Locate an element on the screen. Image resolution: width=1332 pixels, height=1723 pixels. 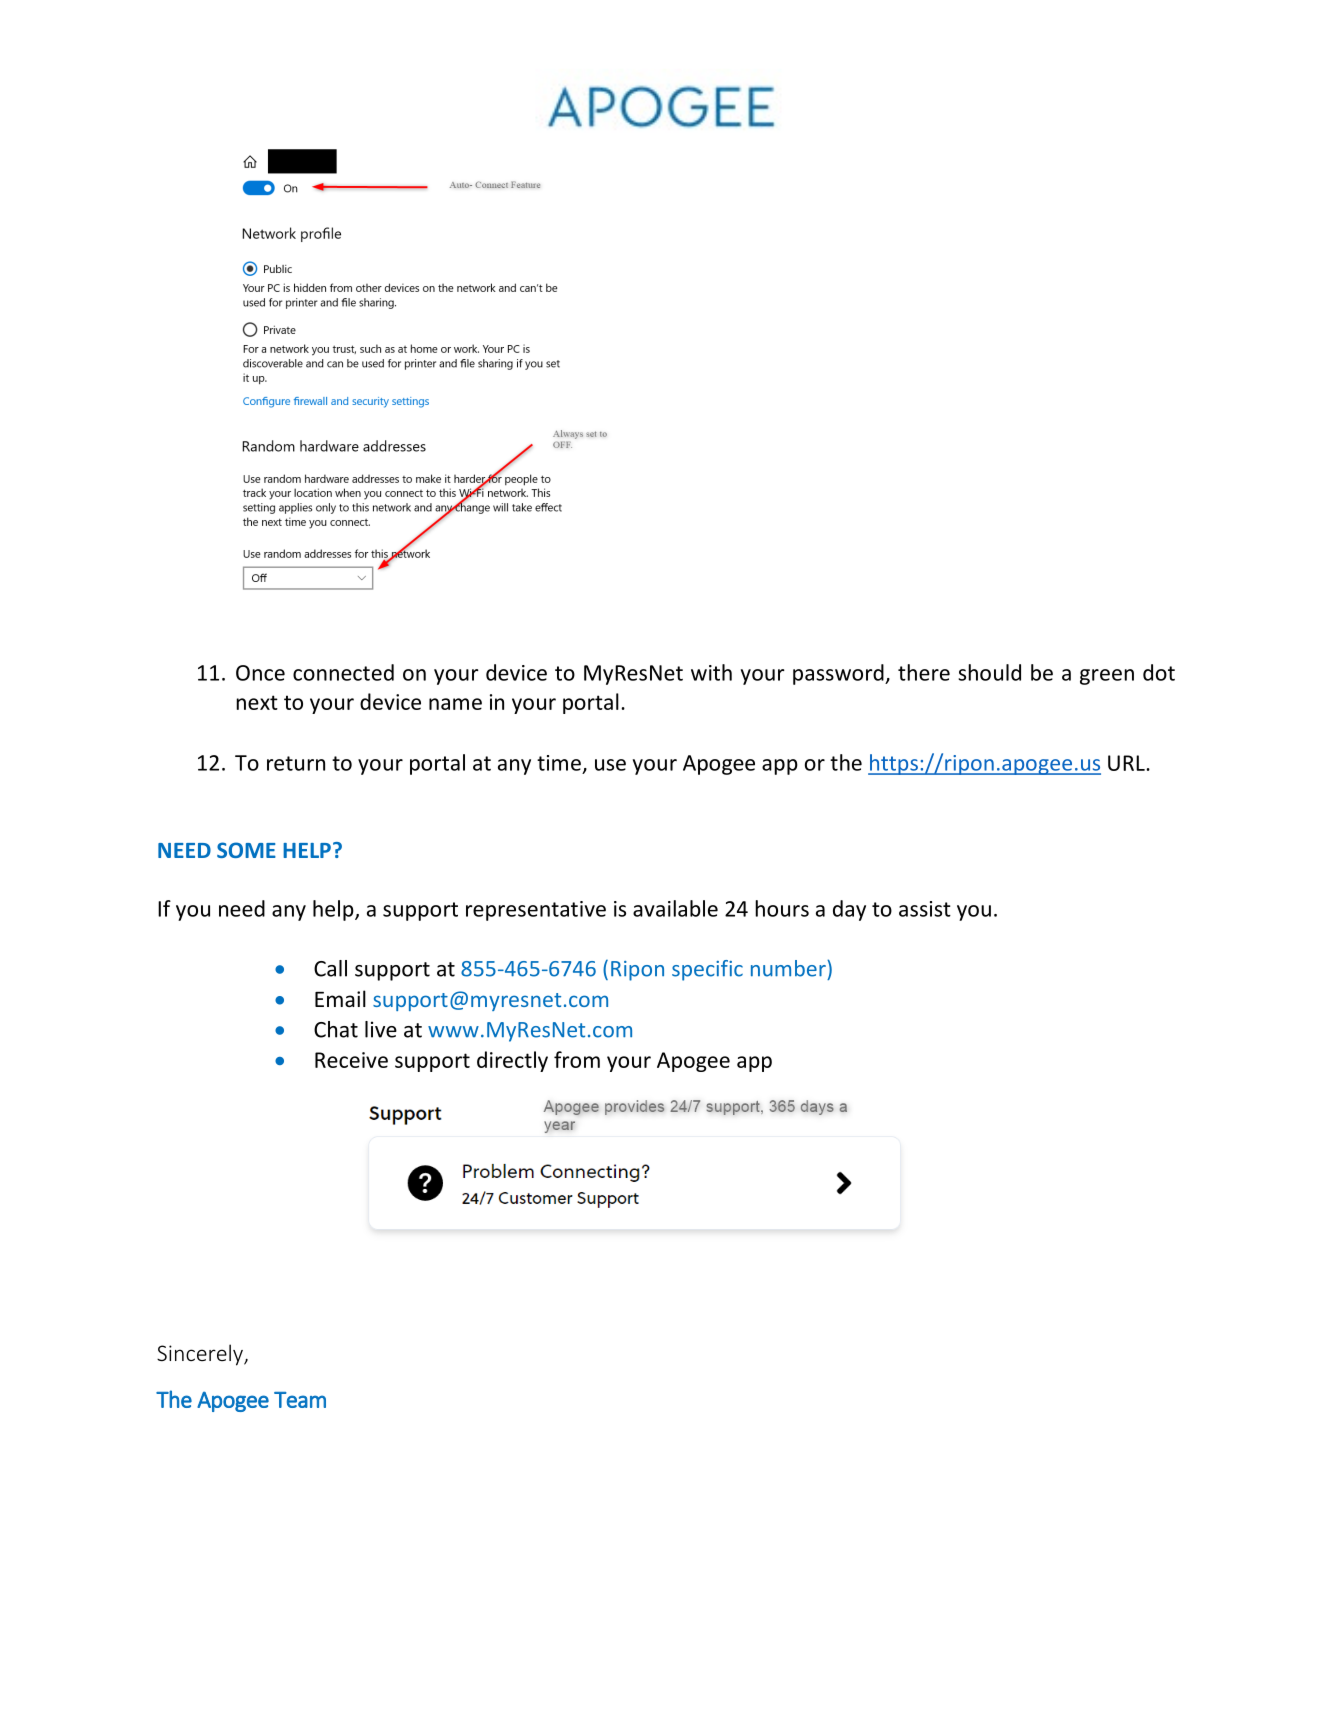
Receive is located at coordinates (351, 1060).
